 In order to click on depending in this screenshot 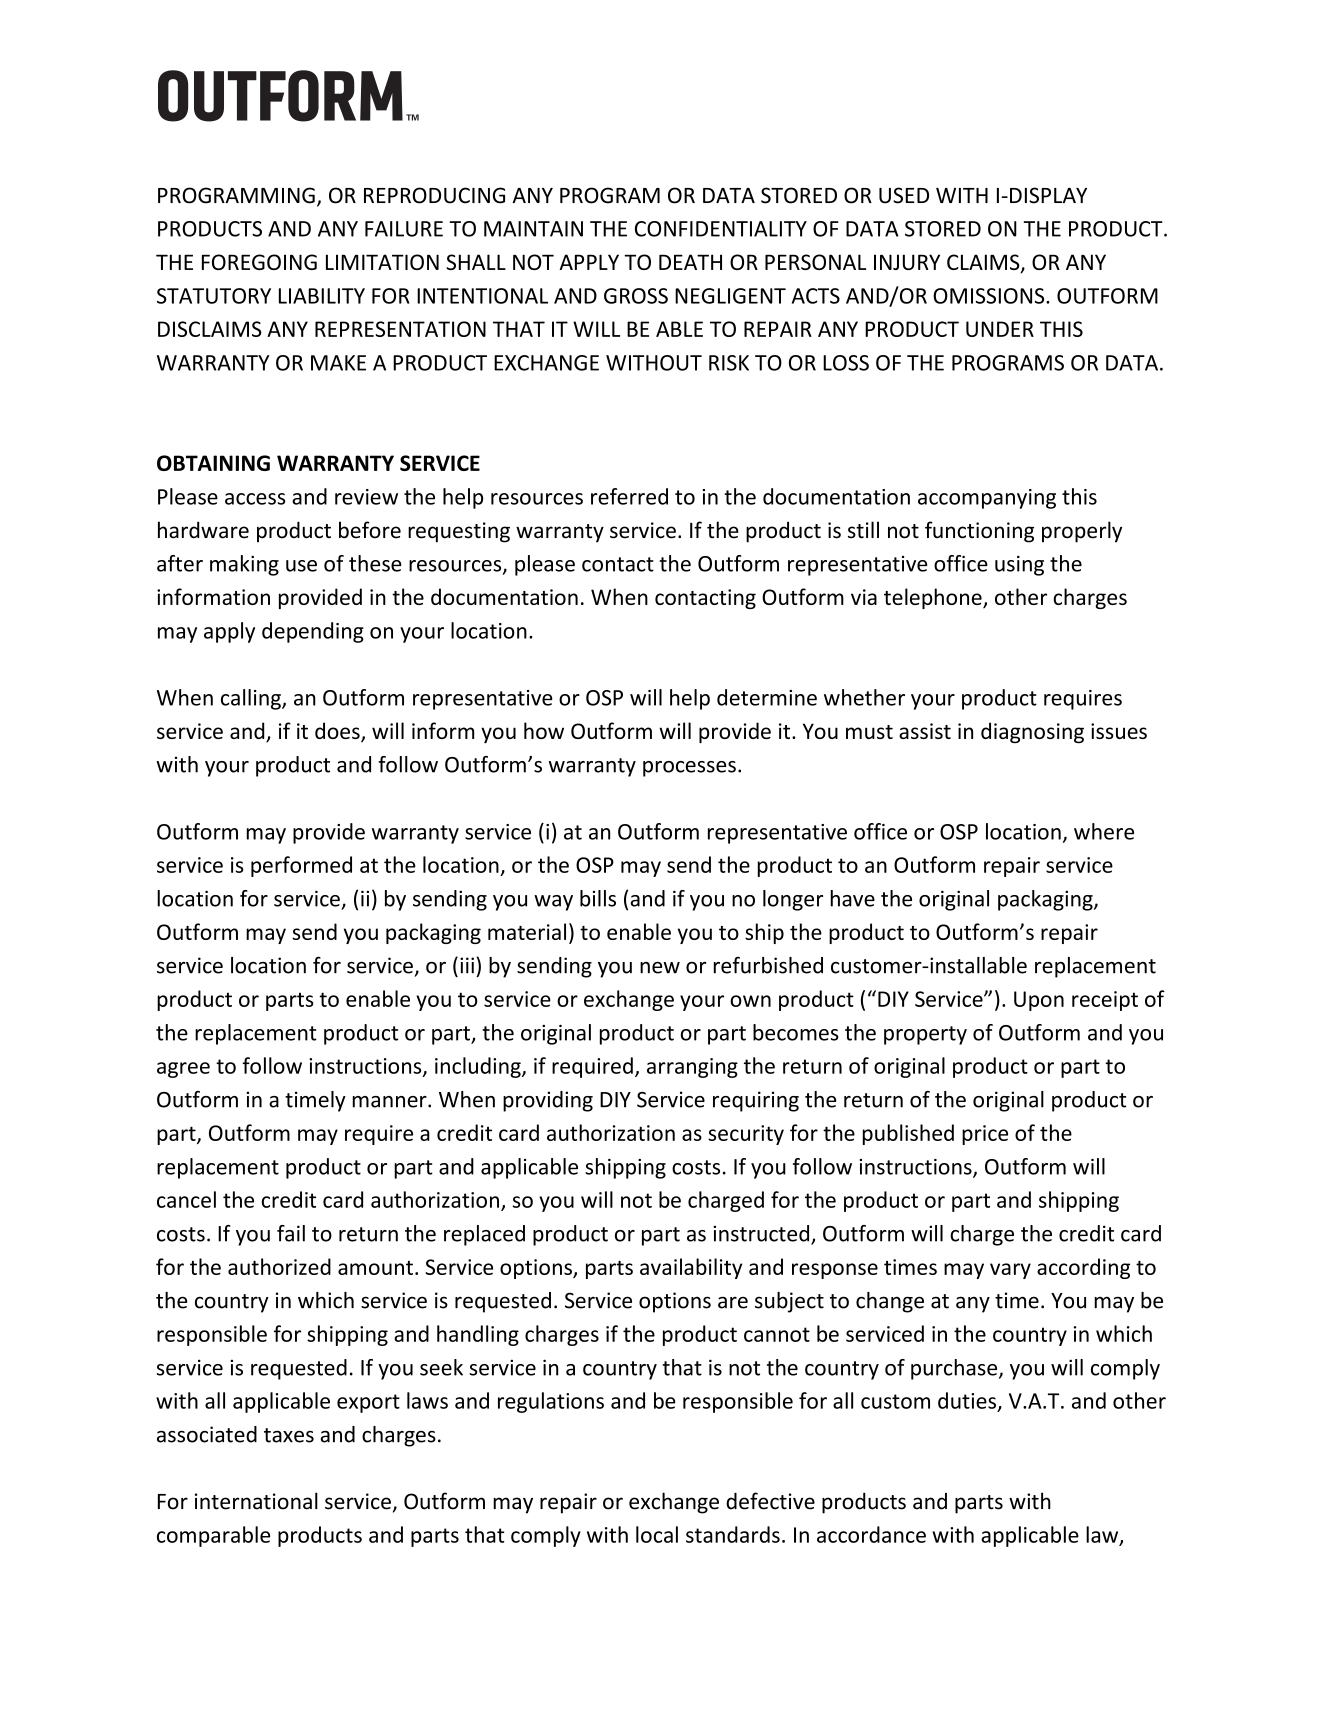, I will do `click(313, 632)`.
